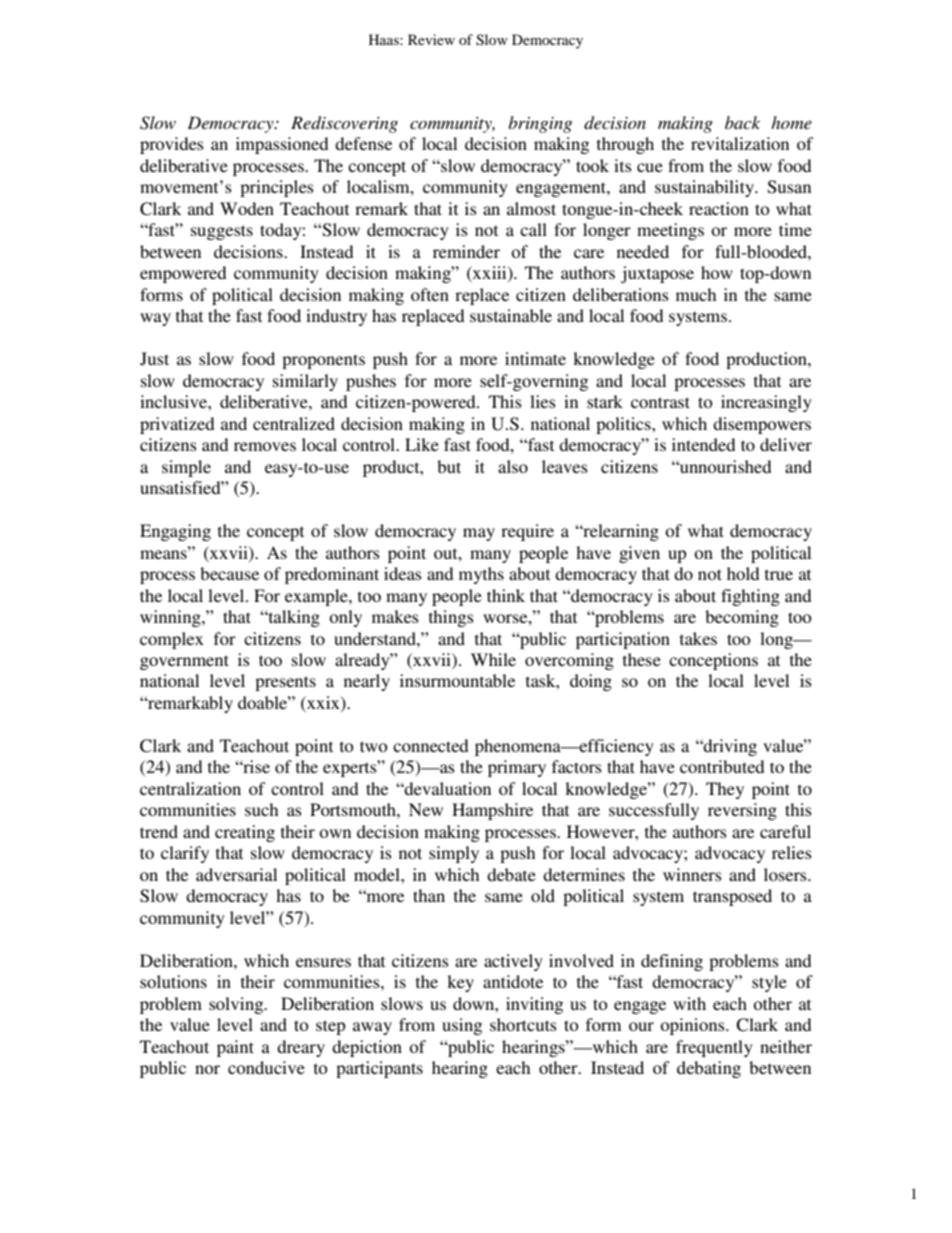 This image has height=1233, width=952. I want to click on may, so click(479, 534).
